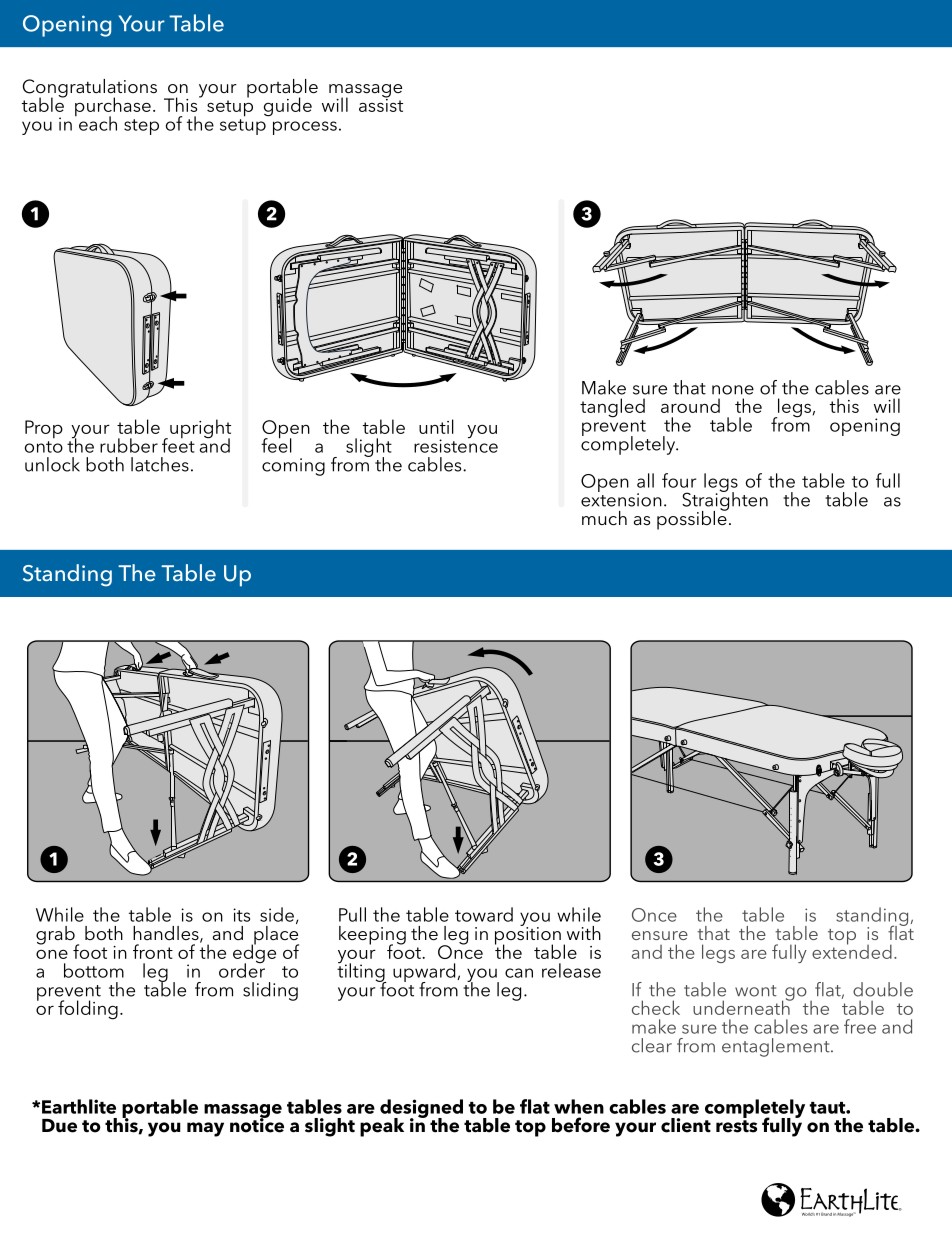 The width and height of the document is (952, 1233). What do you see at coordinates (436, 426) in the document?
I see `until` at bounding box center [436, 426].
